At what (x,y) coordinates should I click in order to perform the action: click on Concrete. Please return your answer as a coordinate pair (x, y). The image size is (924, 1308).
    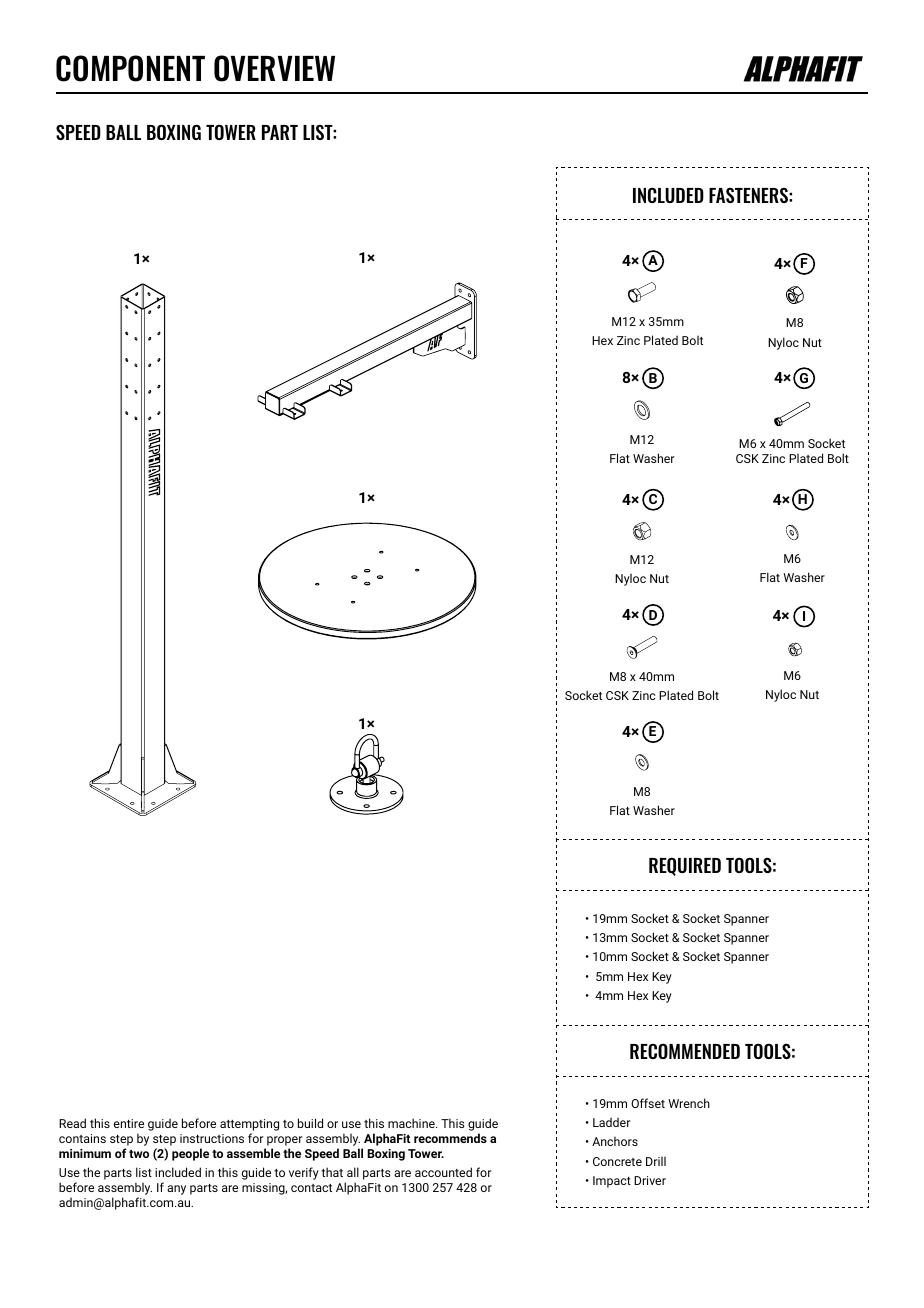
    Looking at the image, I should click on (617, 1161).
